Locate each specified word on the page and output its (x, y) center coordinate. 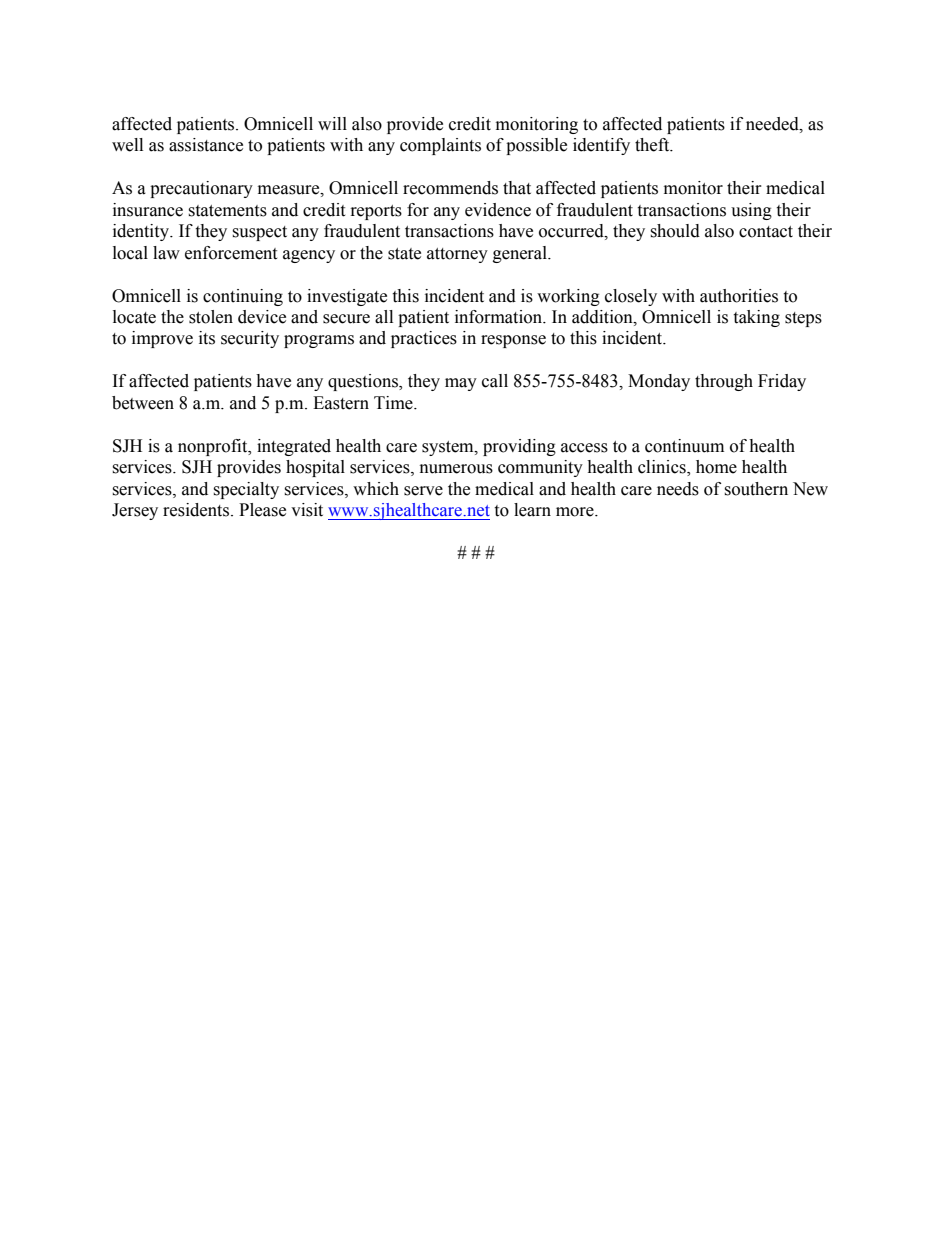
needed (773, 124)
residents (196, 510)
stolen (211, 317)
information (500, 317)
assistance (206, 145)
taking (756, 318)
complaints (440, 146)
